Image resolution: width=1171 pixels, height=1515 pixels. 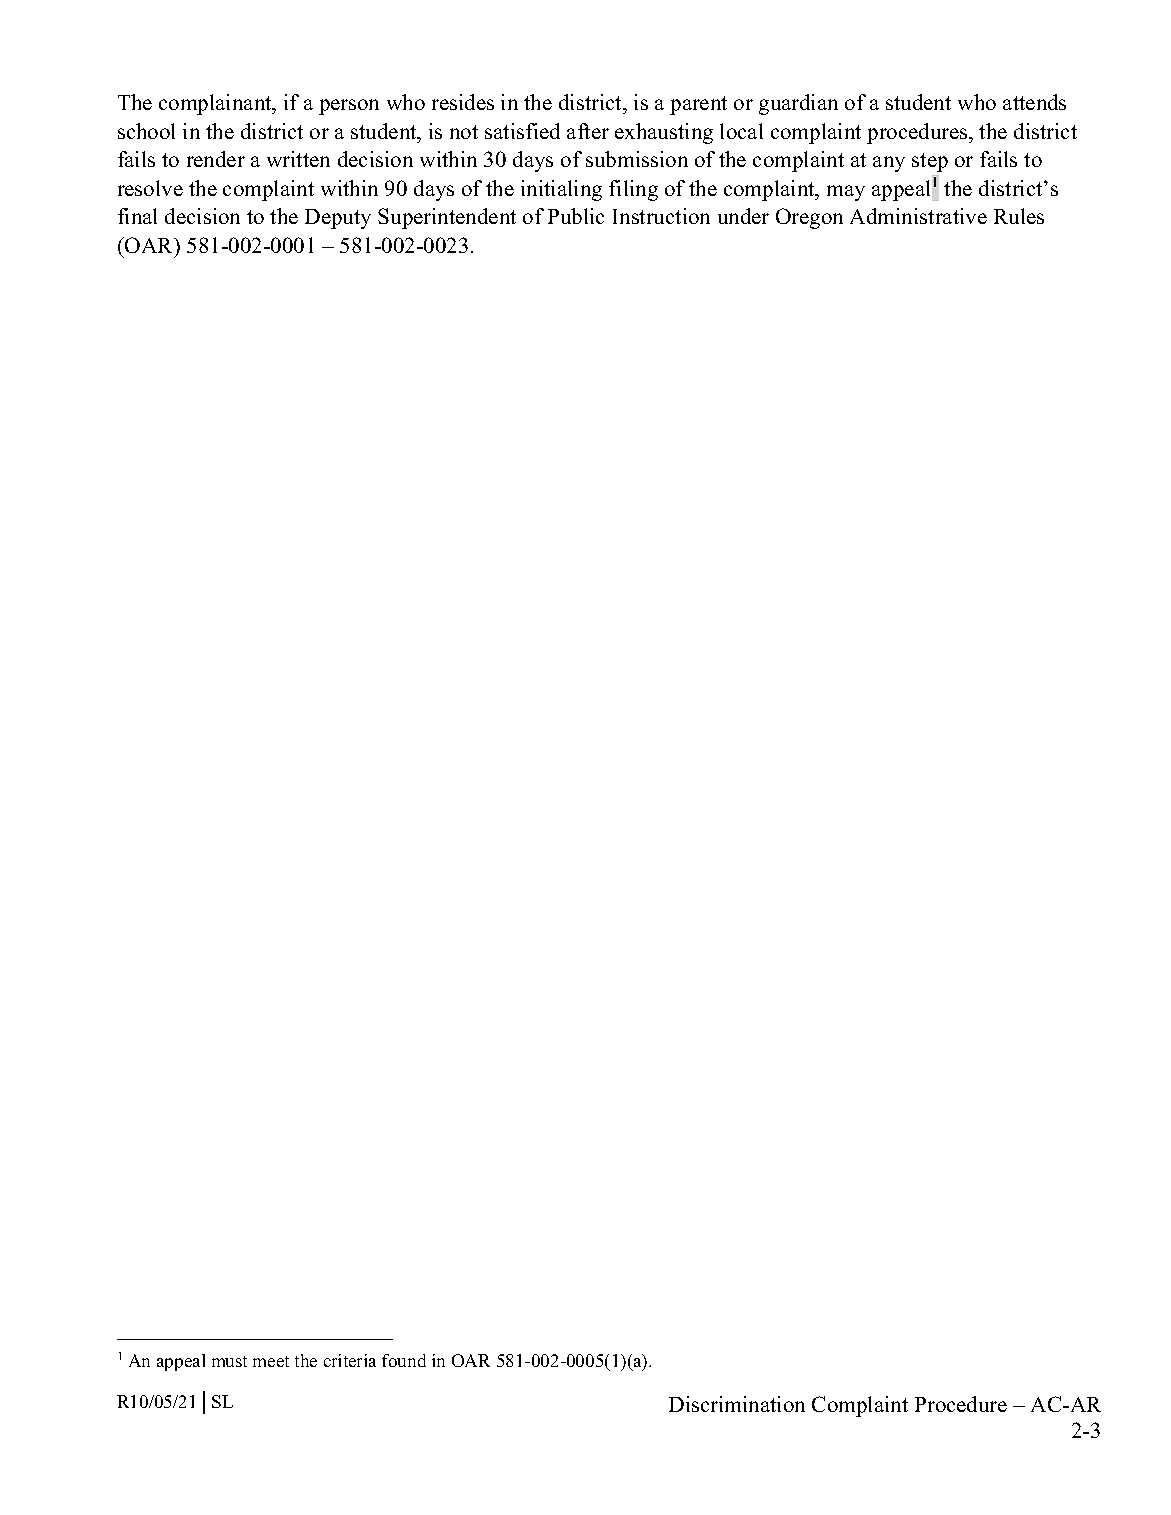 I want to click on after, so click(x=588, y=131).
